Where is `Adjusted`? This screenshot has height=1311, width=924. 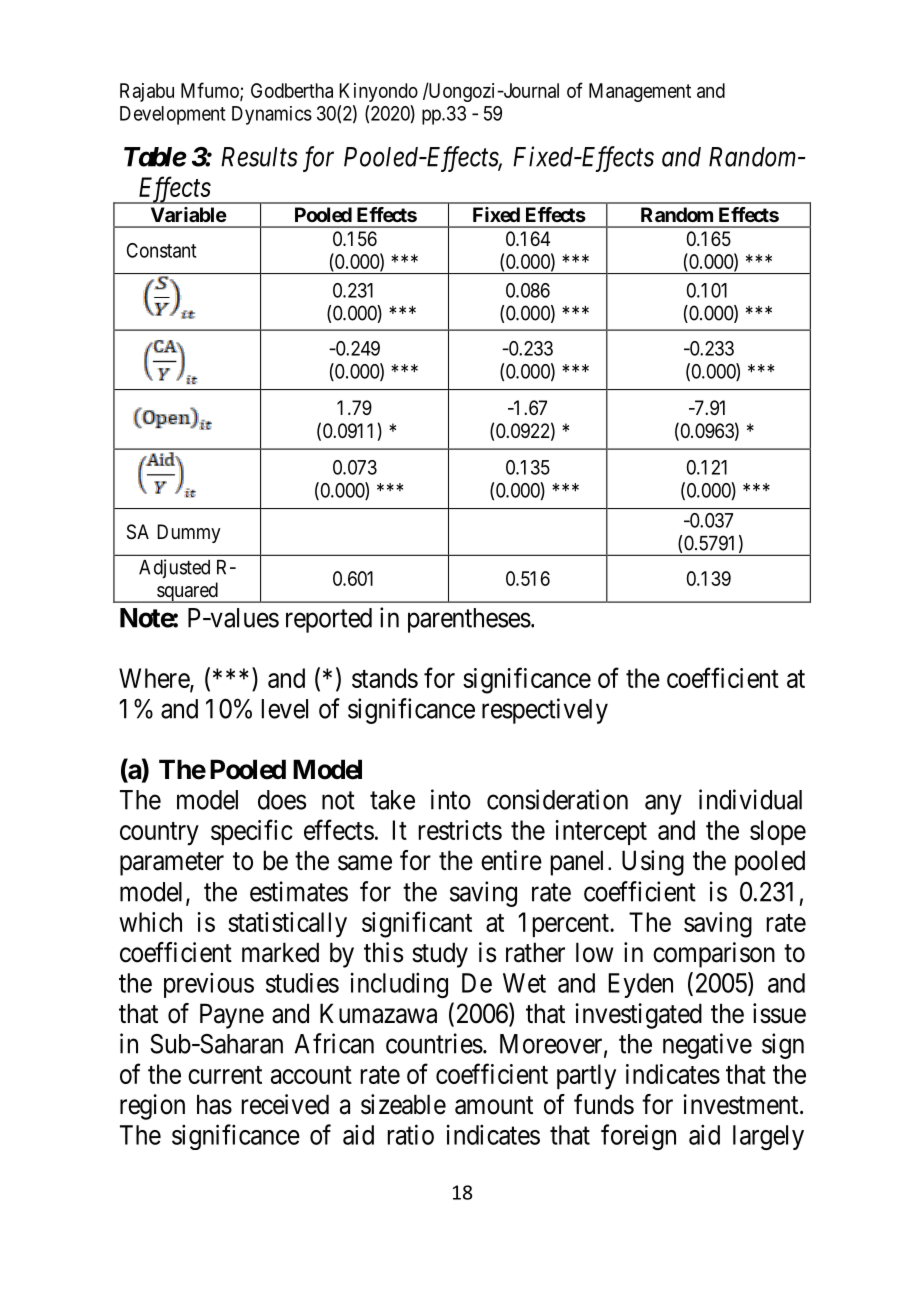 Adjusted is located at coordinates (174, 569).
